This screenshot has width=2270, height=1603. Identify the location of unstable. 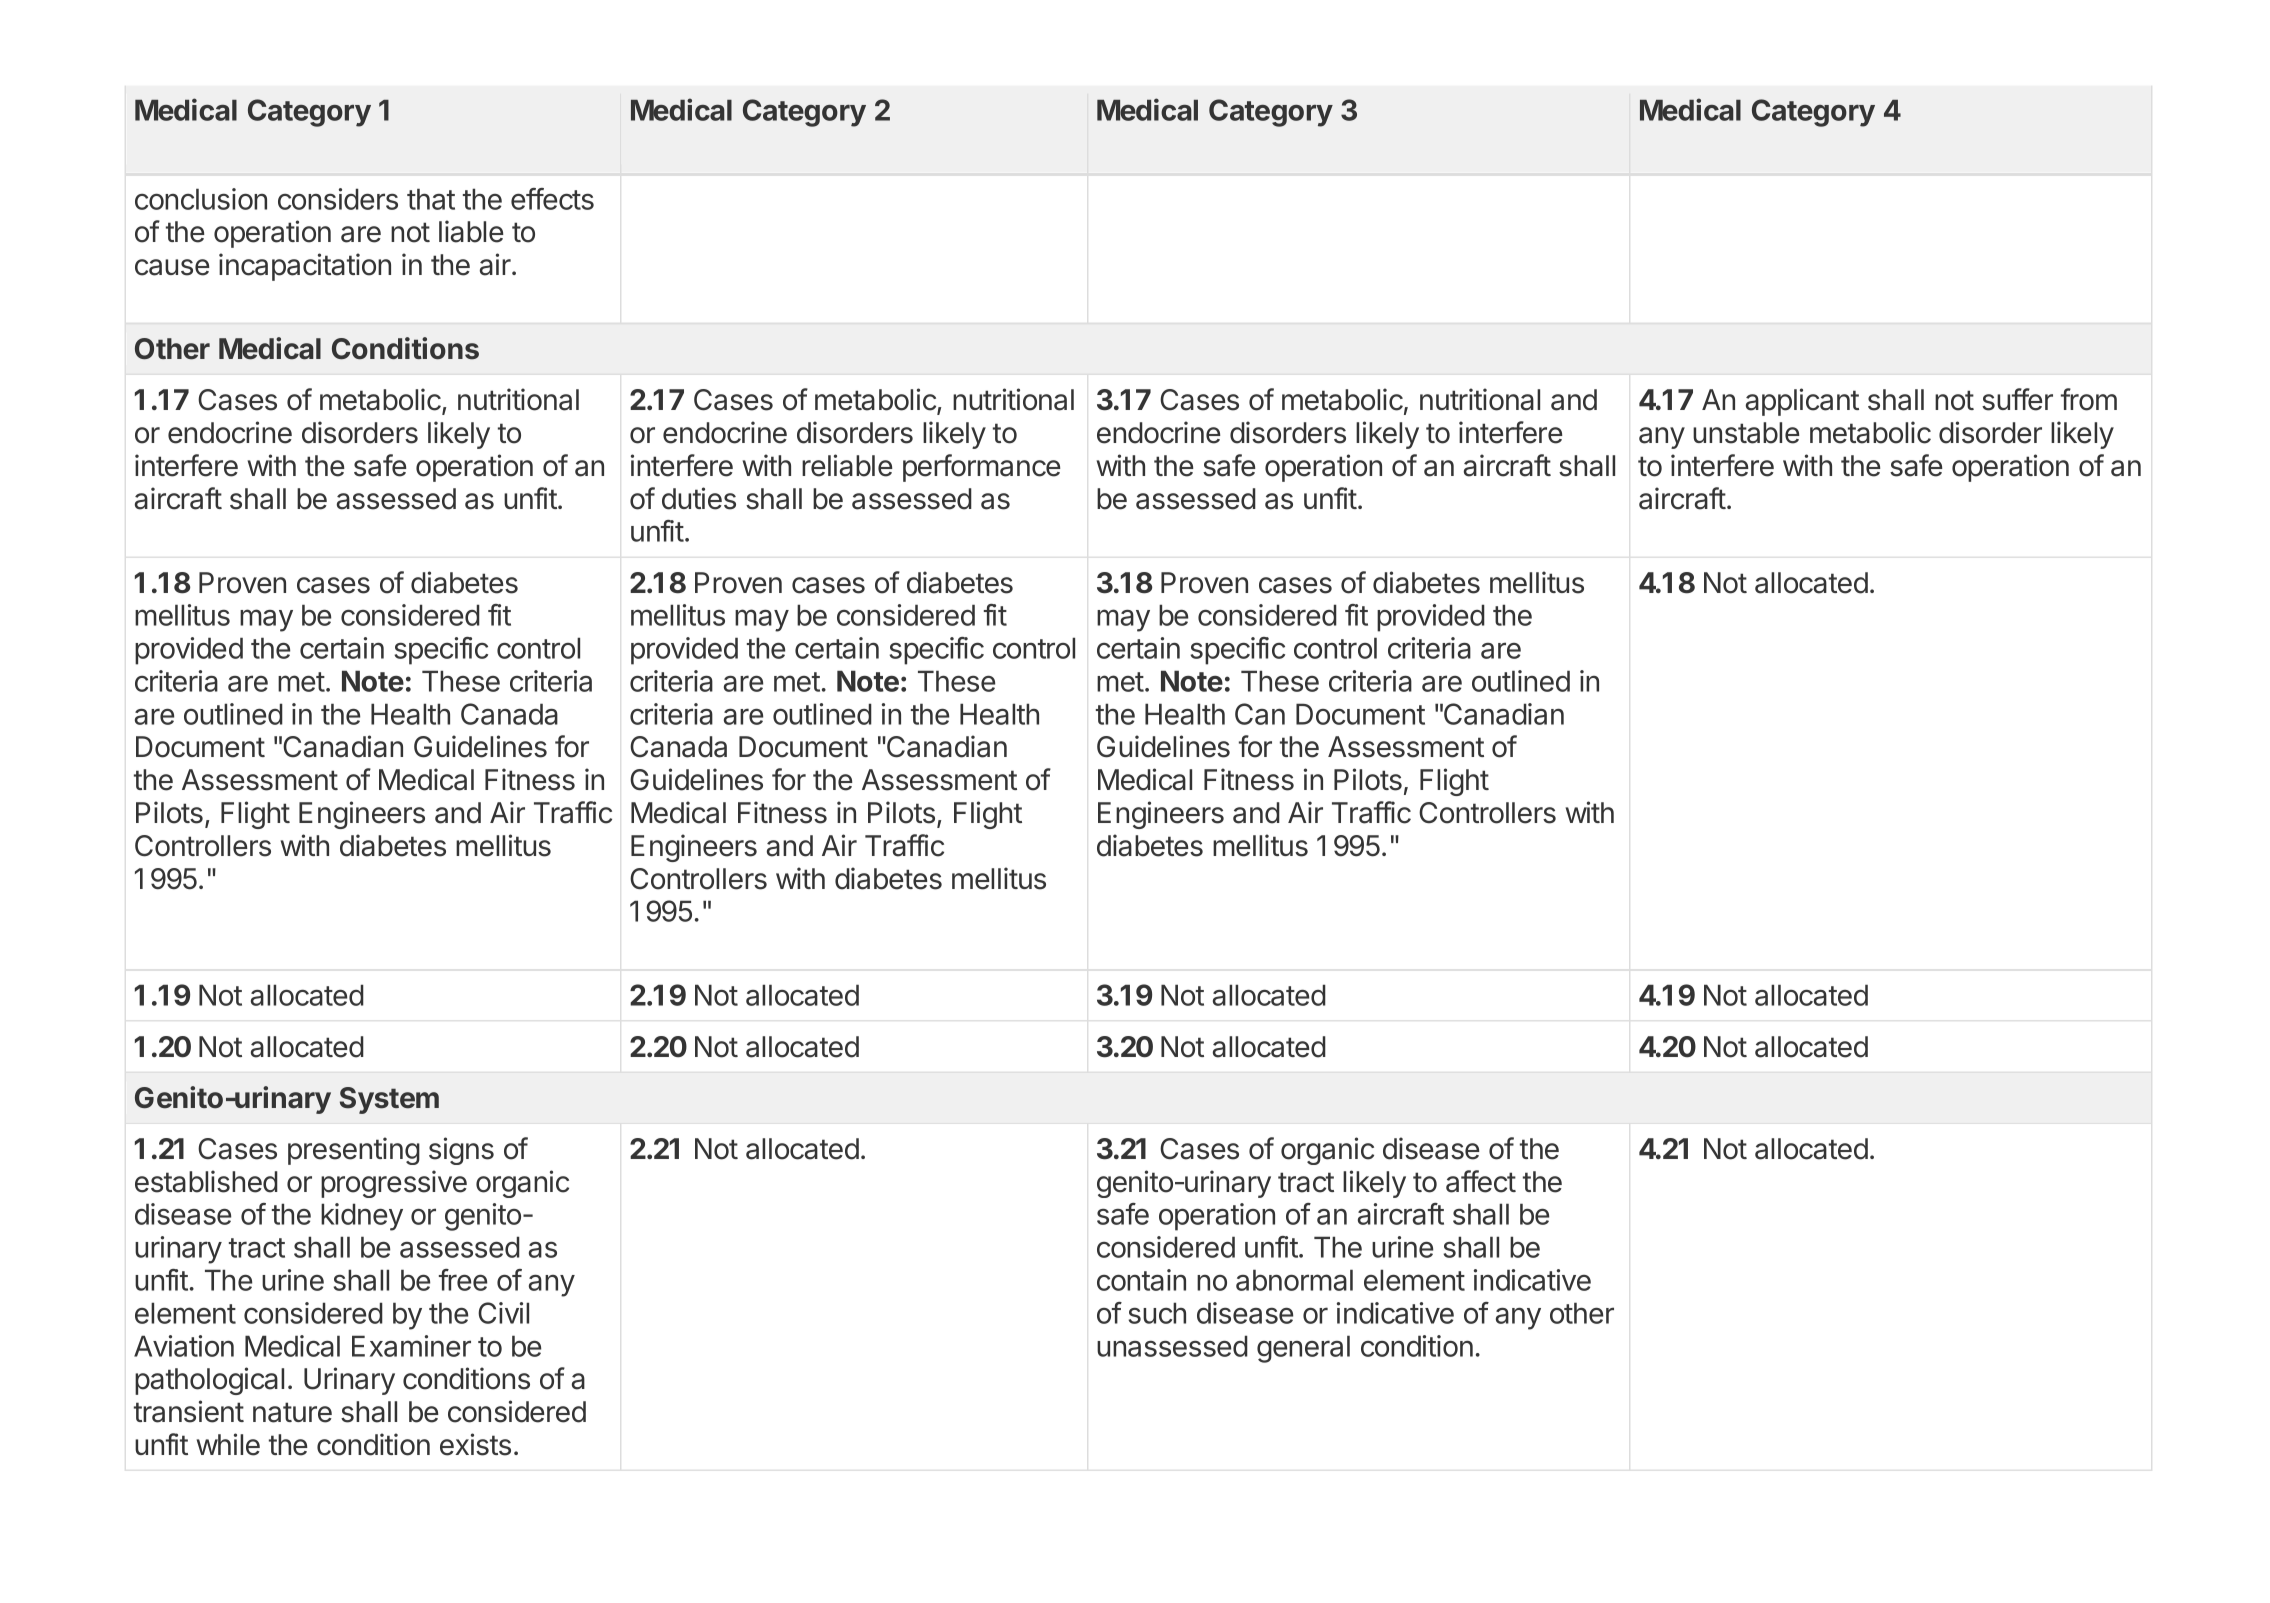
(1746, 433).
